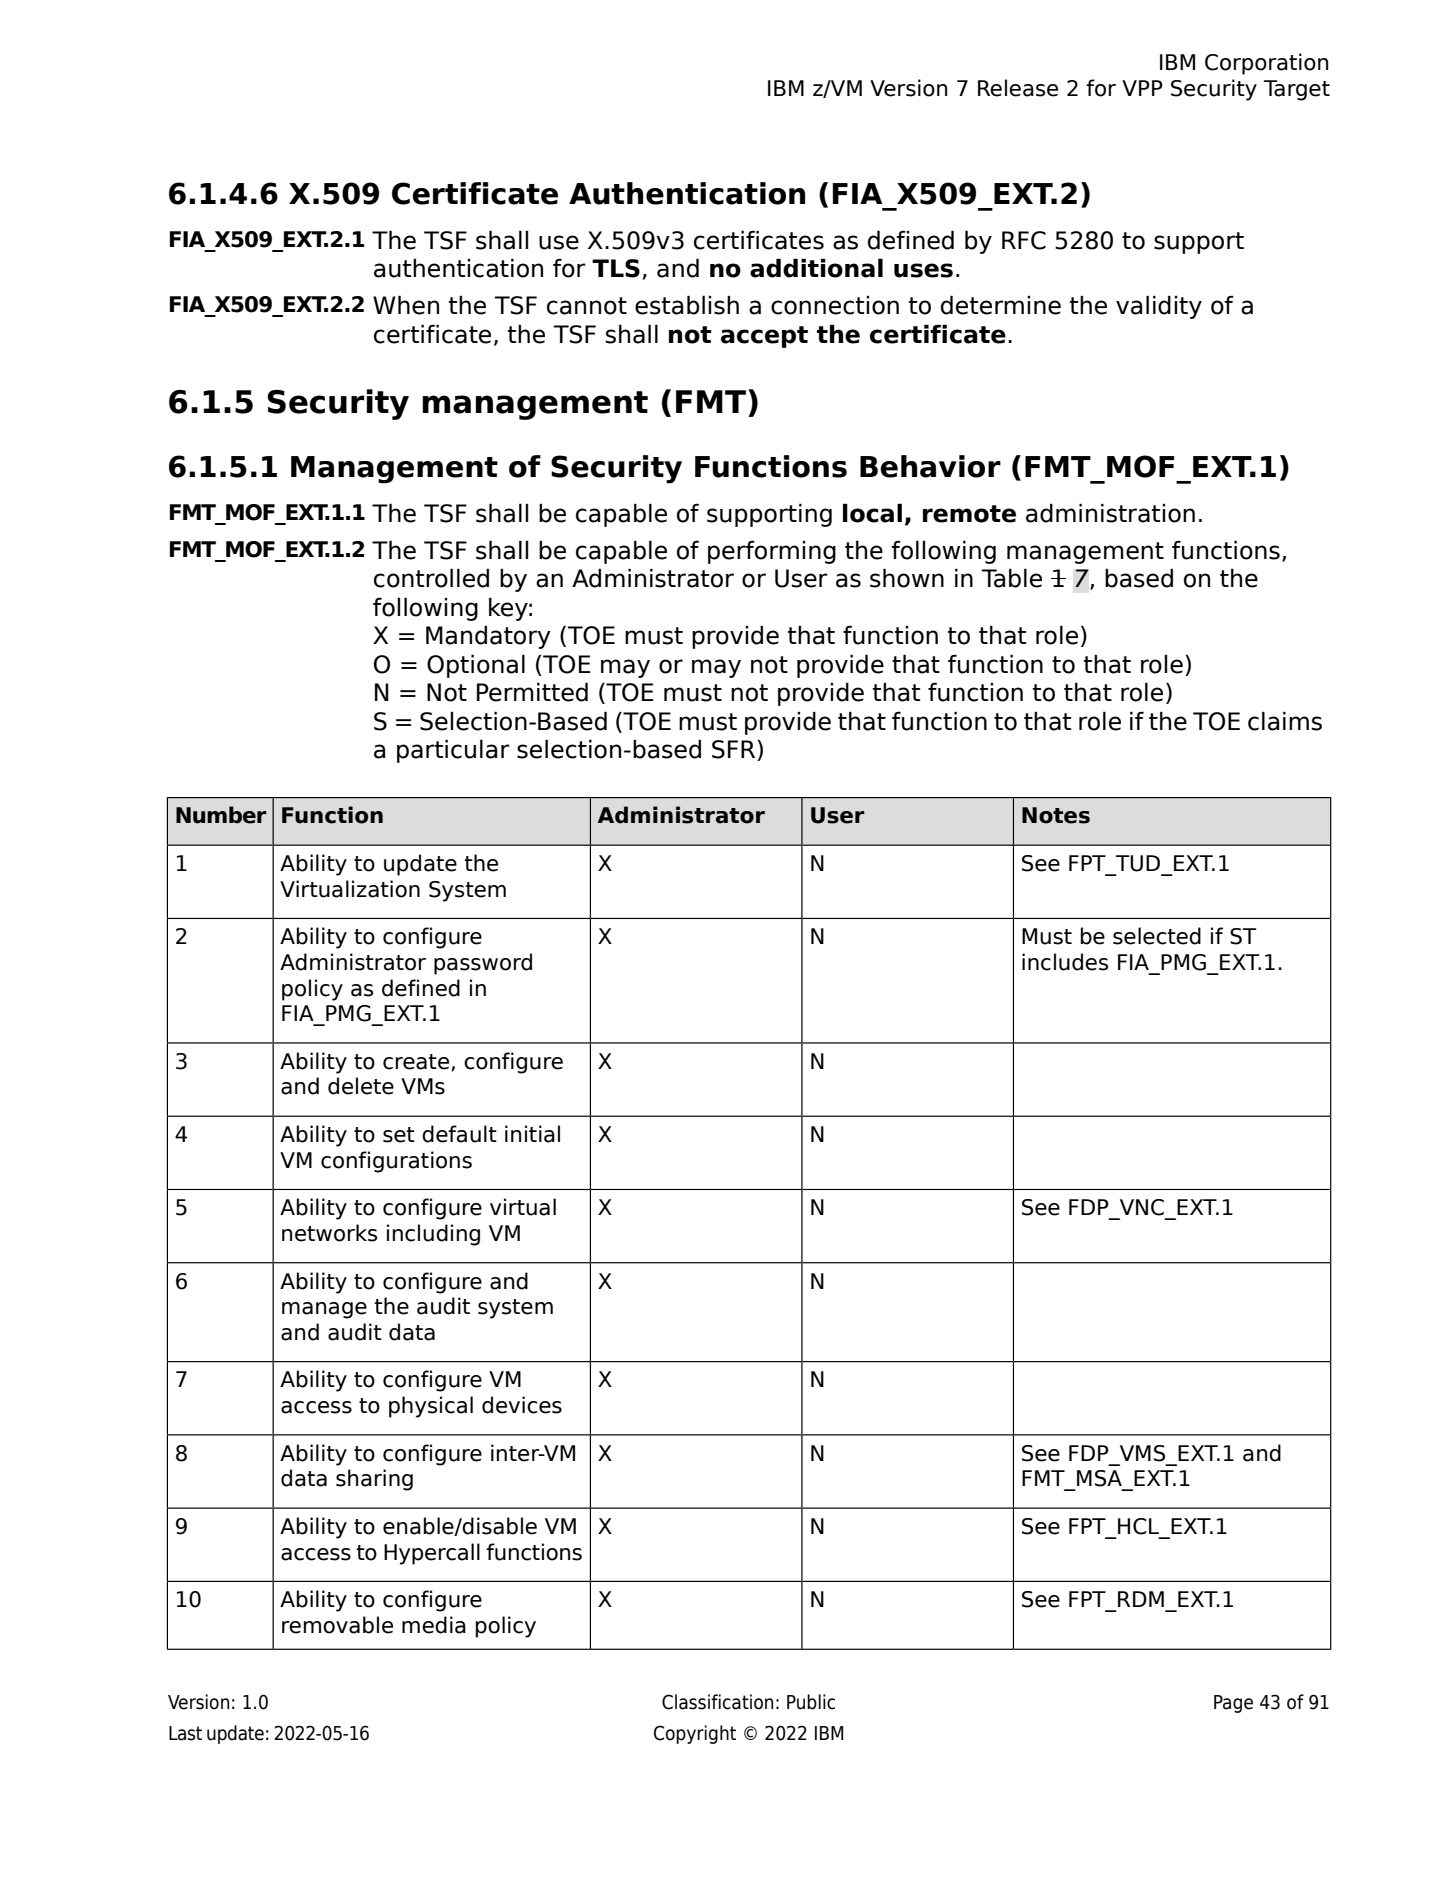 The image size is (1452, 1880). Describe the element at coordinates (1142, 88) in the screenshot. I see `VPP` at that location.
